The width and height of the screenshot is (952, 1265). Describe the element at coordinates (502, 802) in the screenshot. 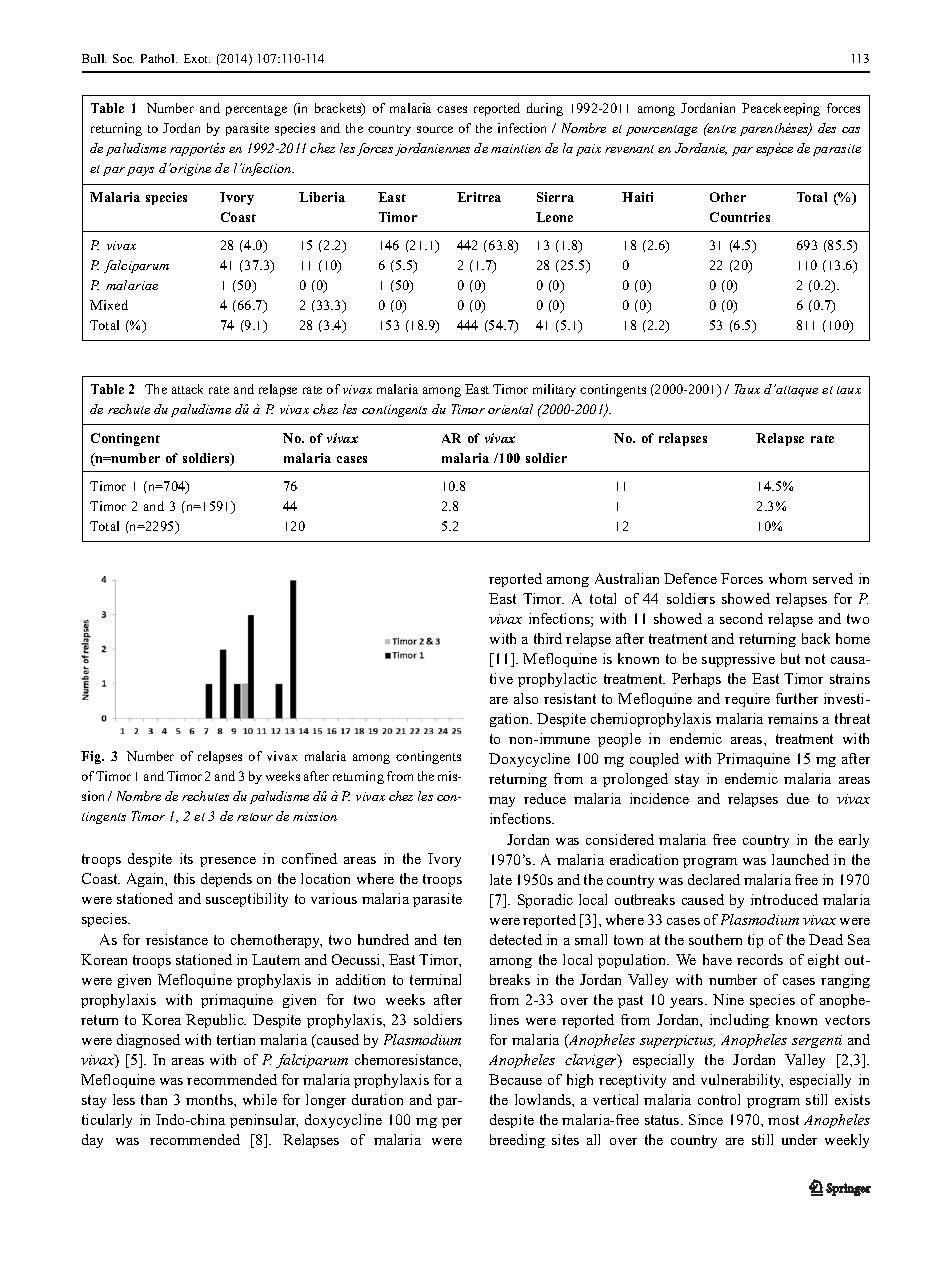

I see `may` at that location.
